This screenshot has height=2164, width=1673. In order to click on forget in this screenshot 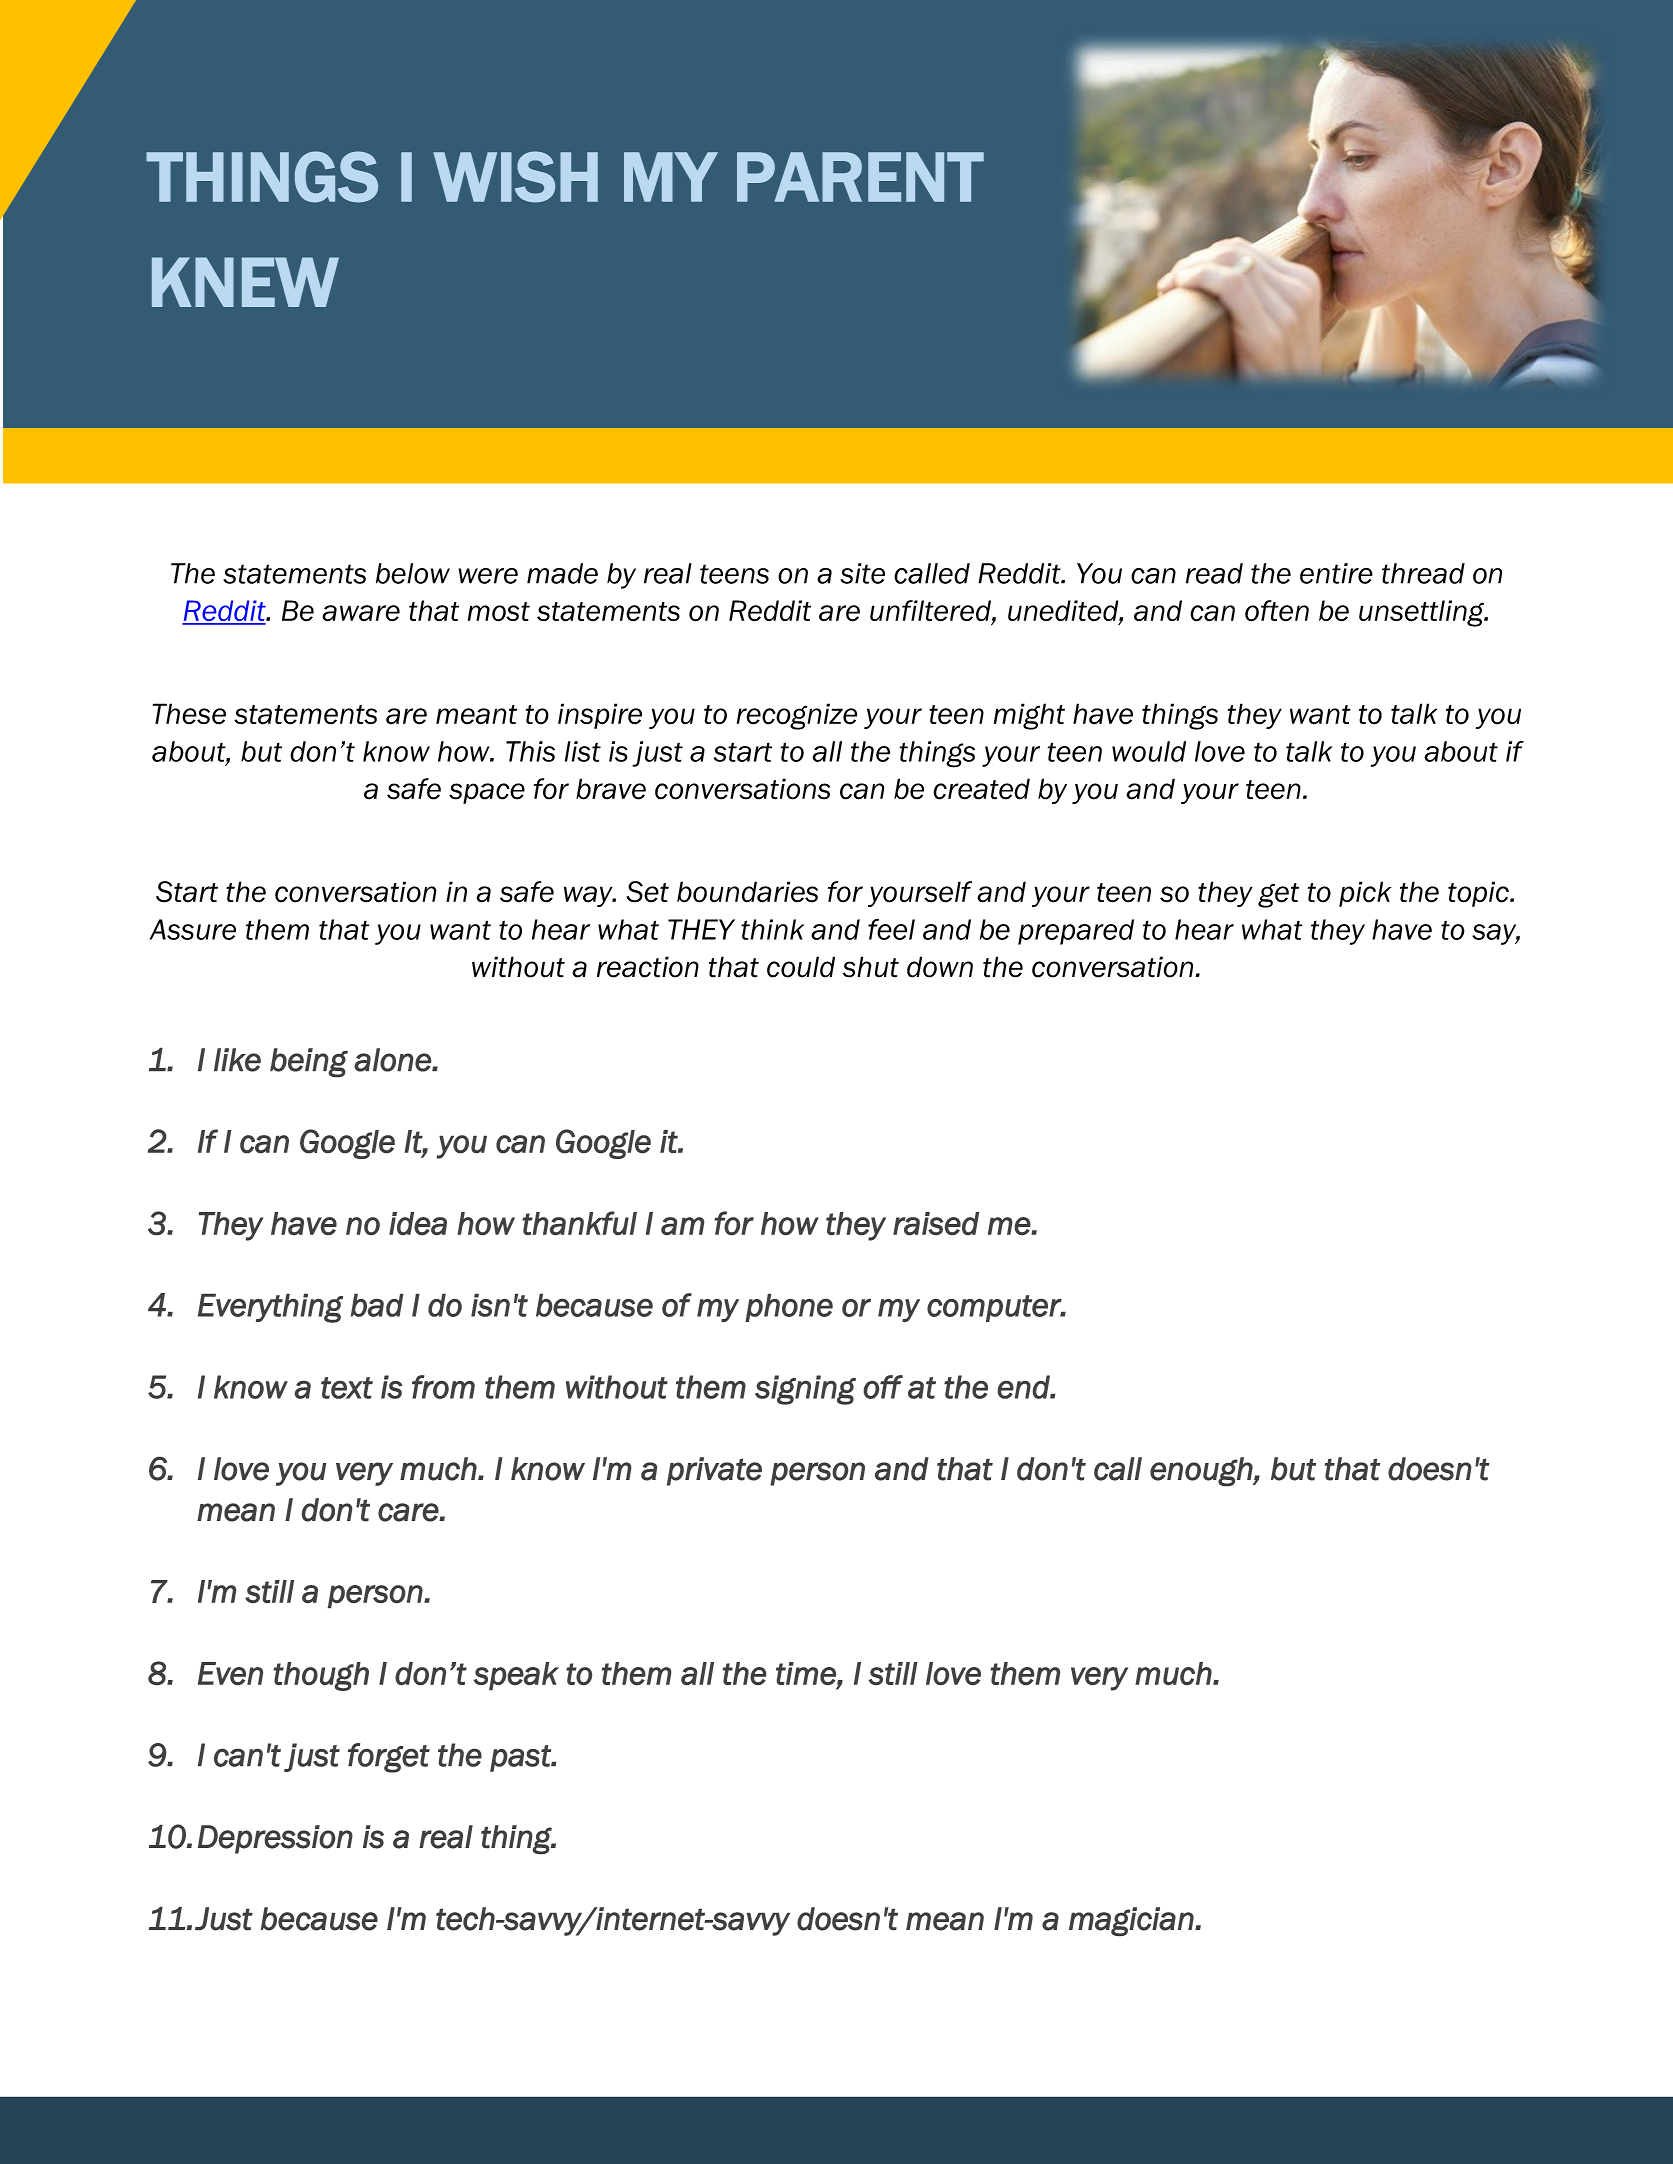, I will do `click(389, 1758)`.
